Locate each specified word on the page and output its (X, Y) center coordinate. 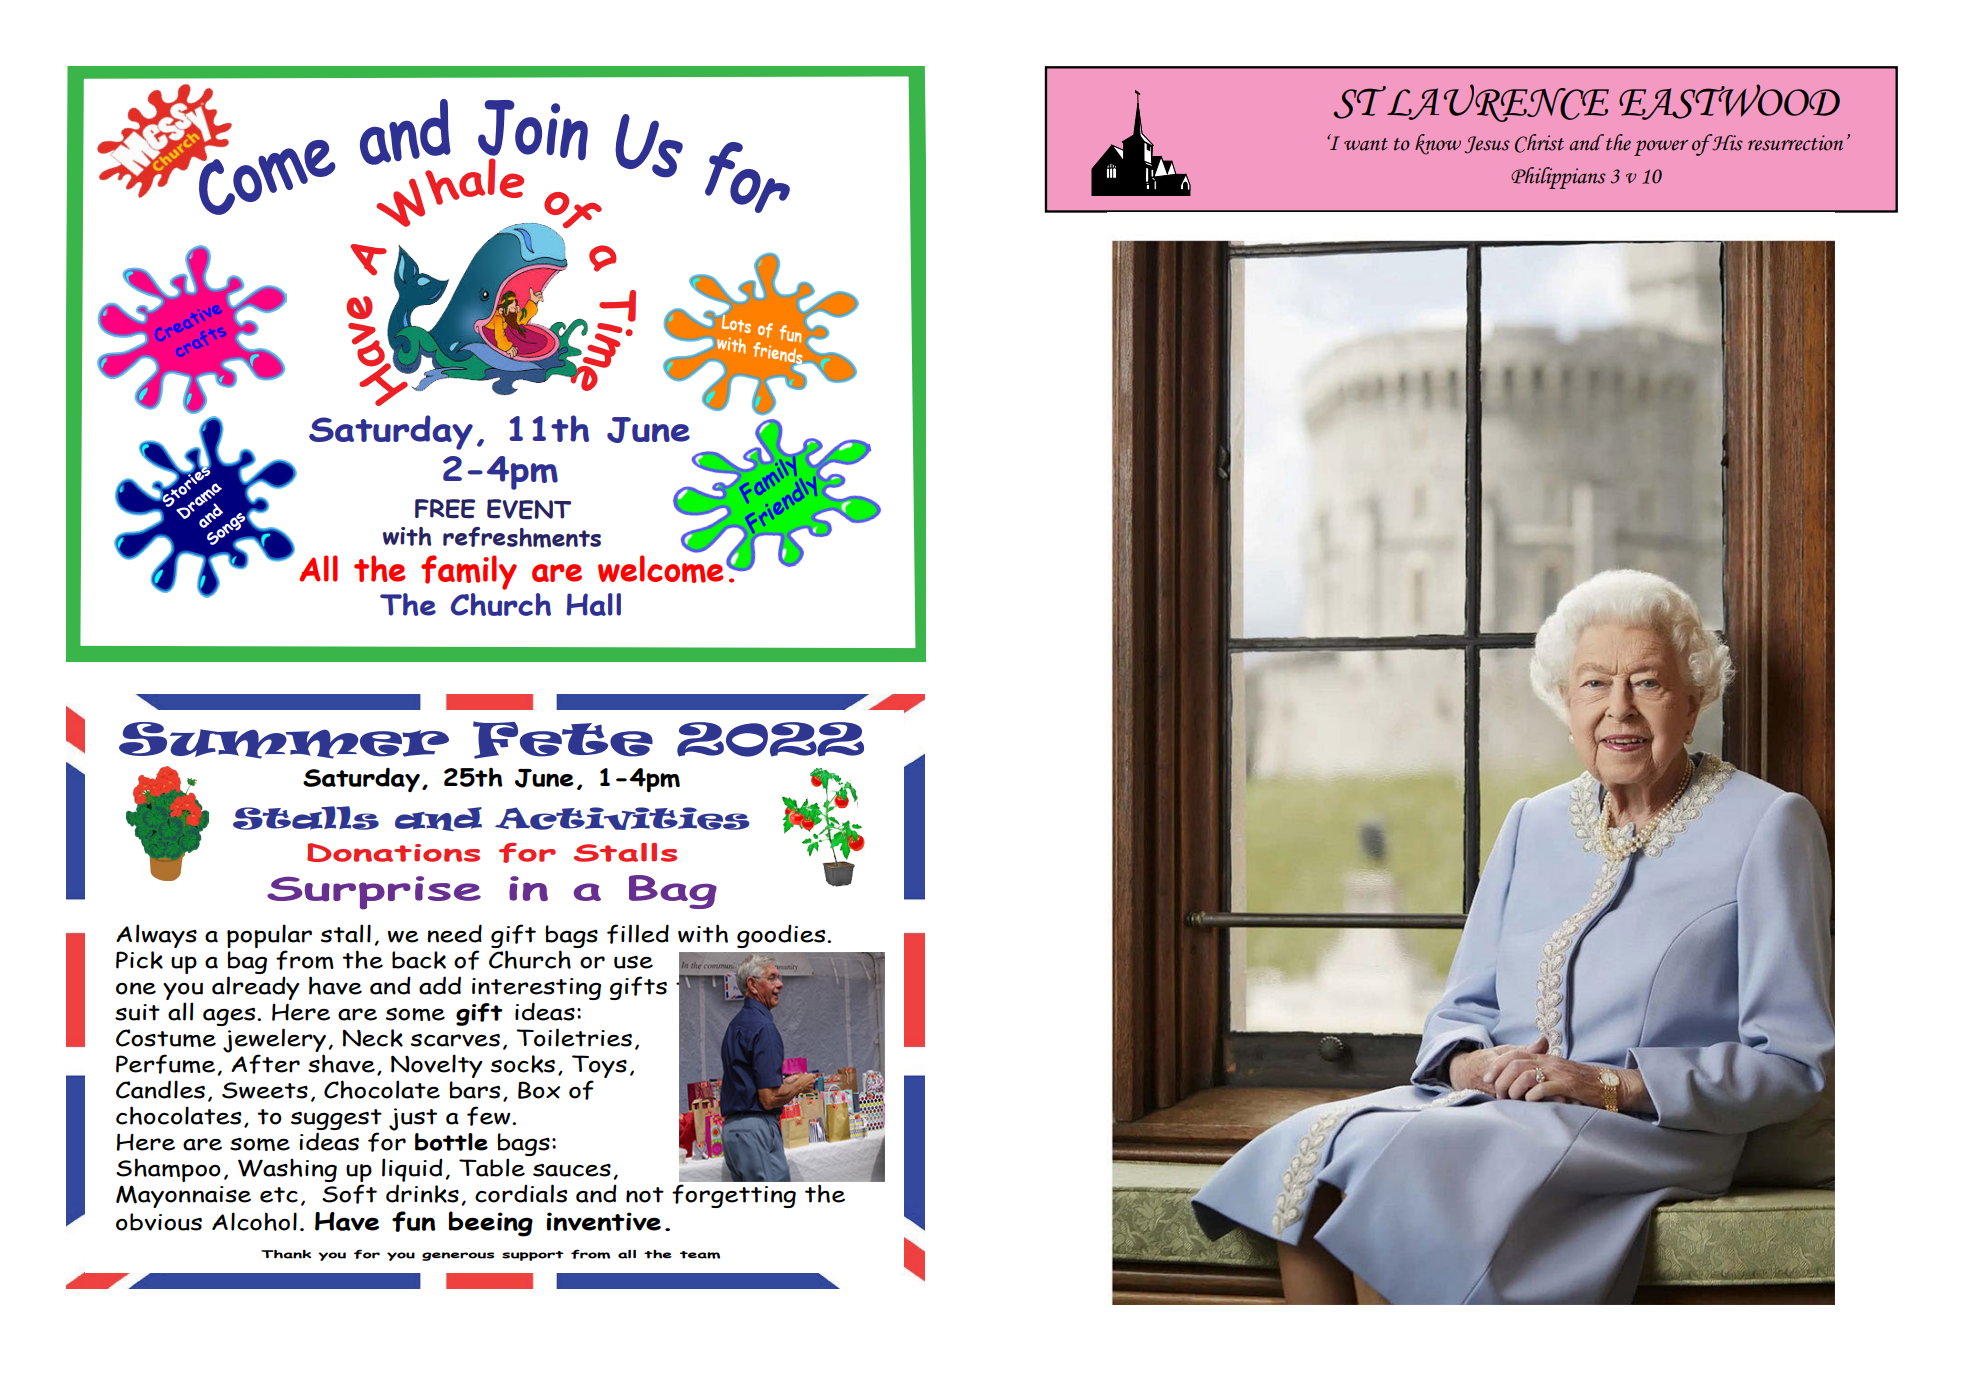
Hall (593, 604)
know (1438, 144)
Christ (1539, 143)
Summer (284, 740)
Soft (349, 1194)
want (1366, 144)
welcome (660, 569)
